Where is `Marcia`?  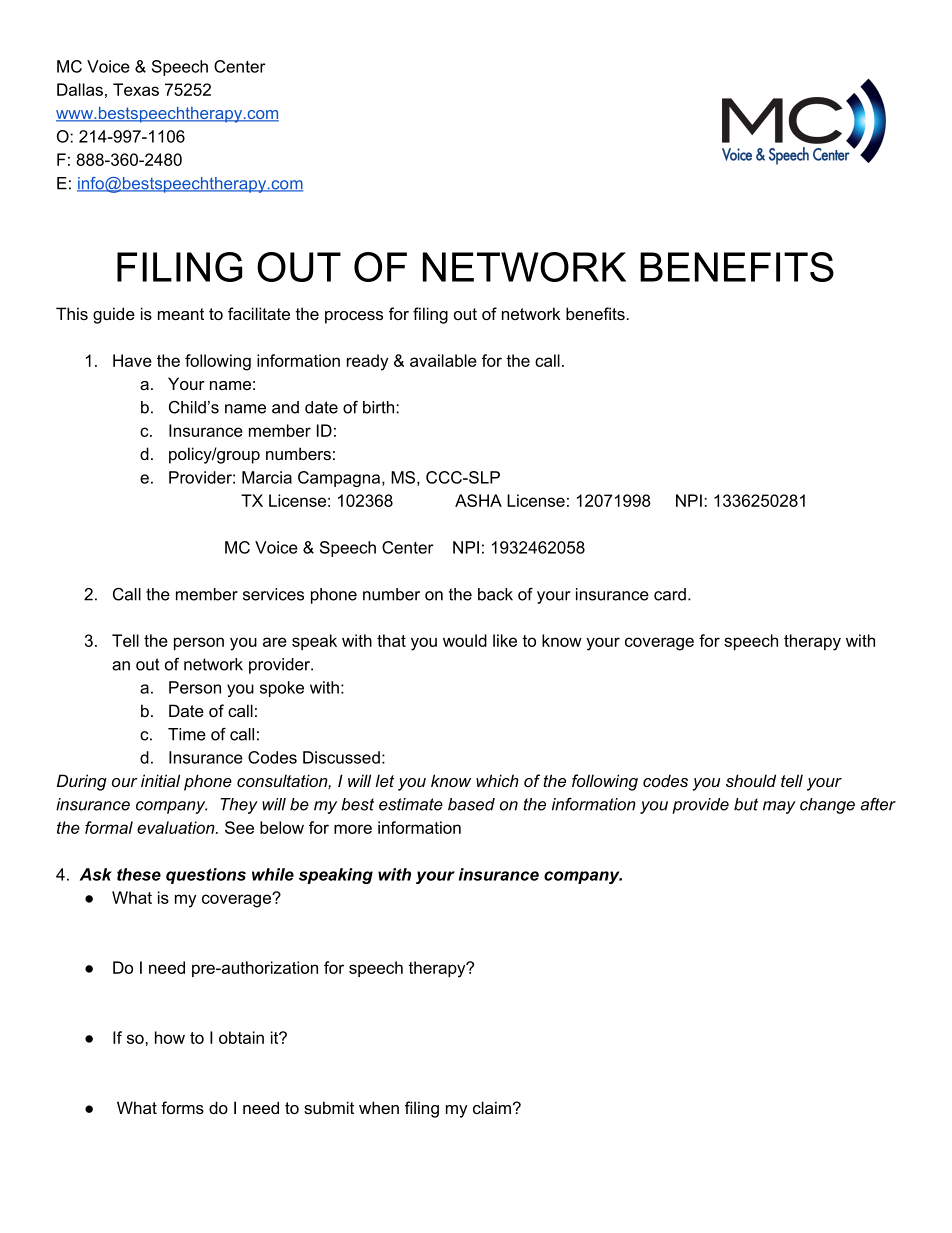
Marcia is located at coordinates (267, 477).
